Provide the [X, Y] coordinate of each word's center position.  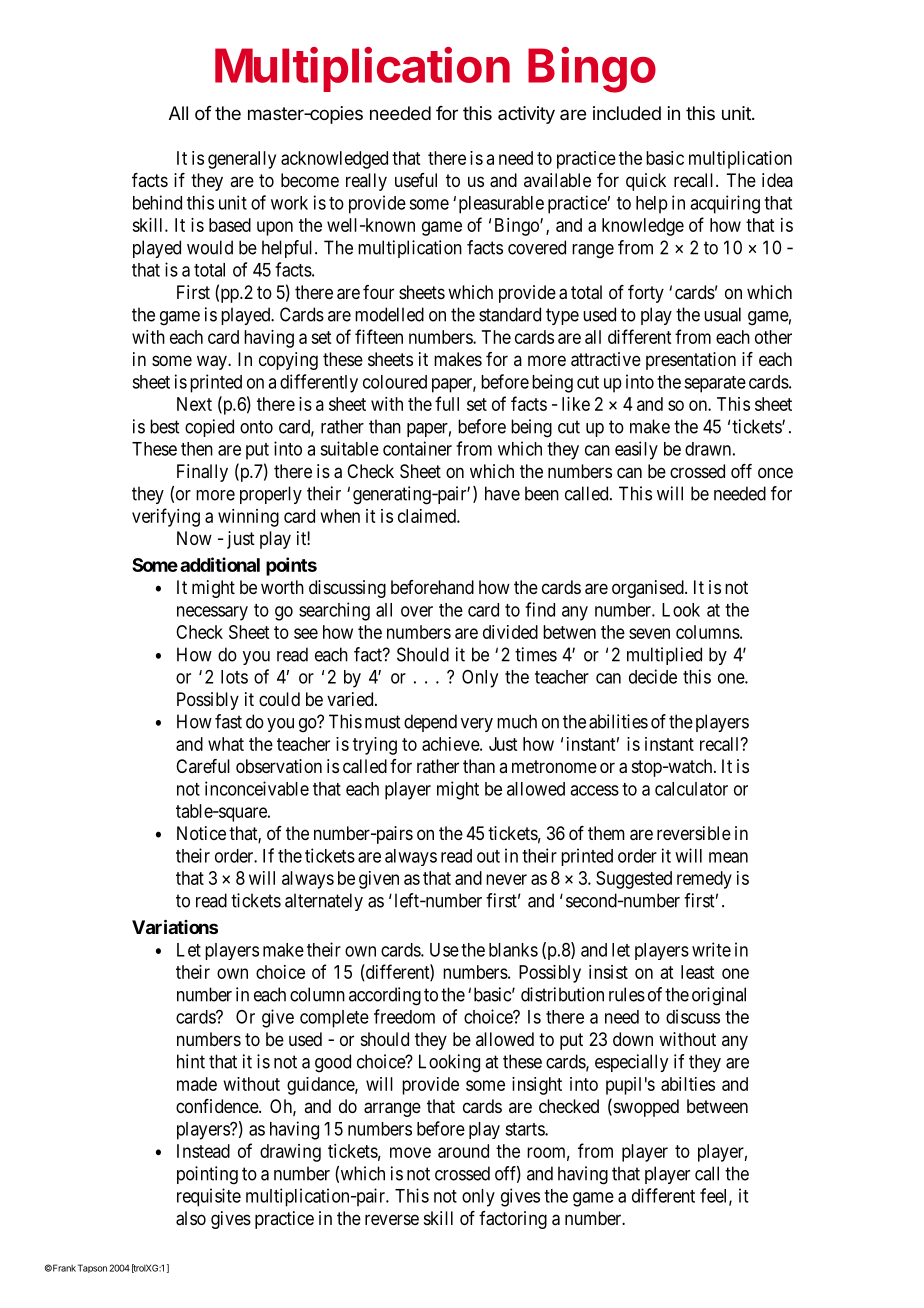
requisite [209, 1197]
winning [248, 518]
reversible [694, 833]
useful [416, 180]
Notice [201, 833]
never [506, 879]
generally [242, 160]
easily [636, 450]
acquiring [725, 204]
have [502, 493]
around [463, 1151]
